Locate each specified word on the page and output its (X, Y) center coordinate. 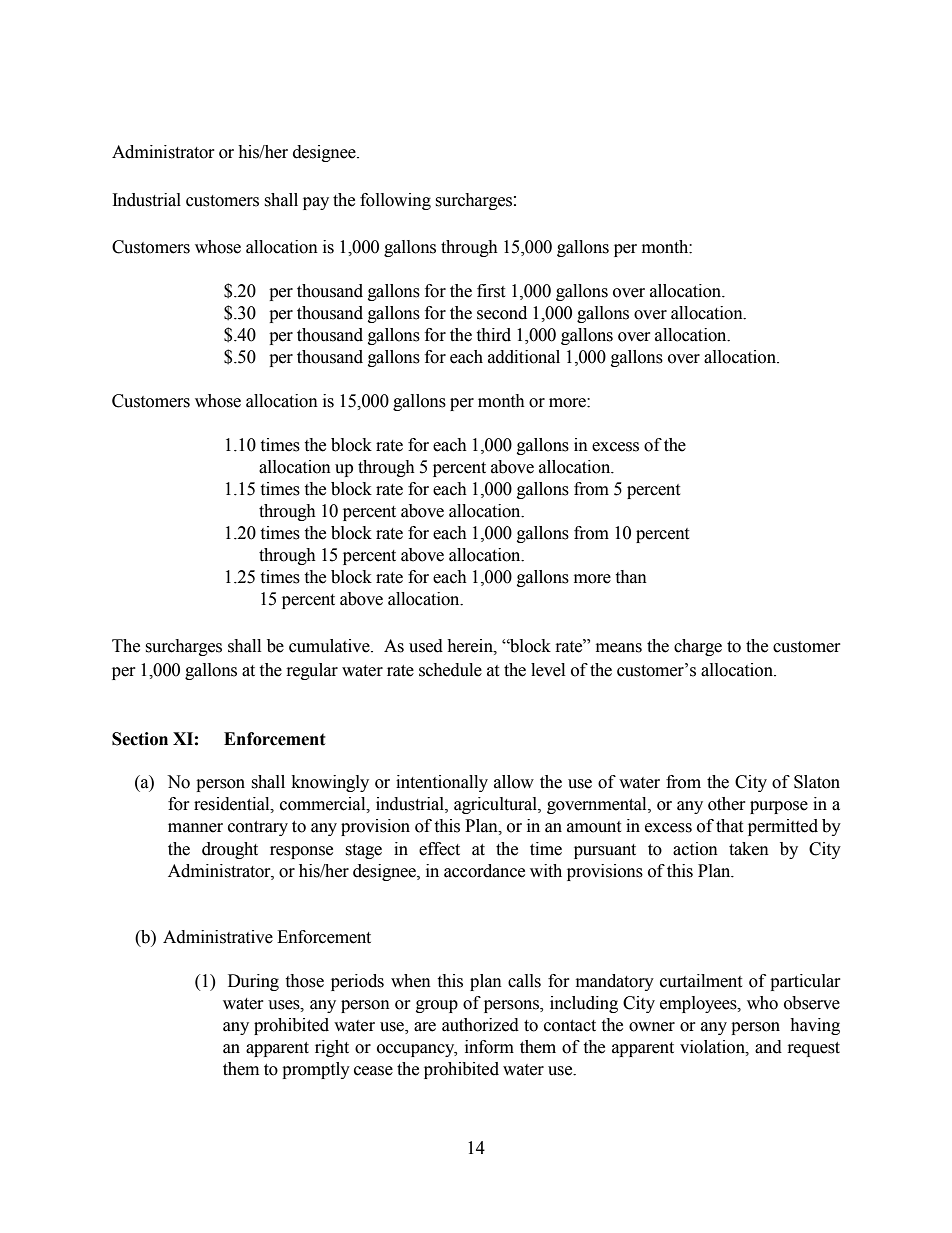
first (491, 291)
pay (316, 203)
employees (699, 1004)
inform (489, 1047)
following (395, 201)
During (253, 982)
